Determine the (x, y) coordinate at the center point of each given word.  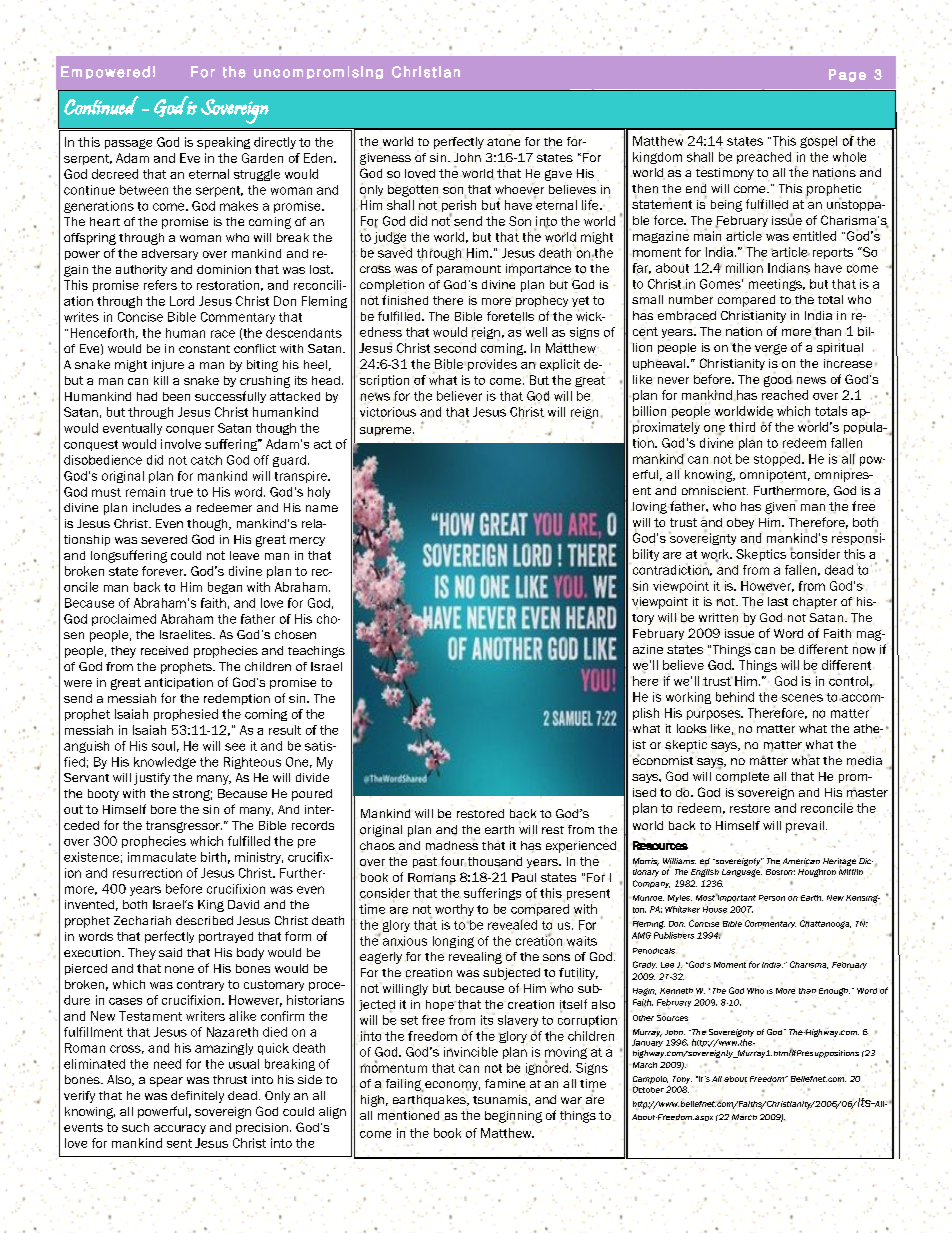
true (181, 492)
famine (505, 1083)
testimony (725, 174)
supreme (387, 431)
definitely (197, 1097)
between (144, 190)
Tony (682, 1080)
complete (742, 777)
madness (452, 844)
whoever (519, 190)
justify (152, 779)
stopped (778, 460)
